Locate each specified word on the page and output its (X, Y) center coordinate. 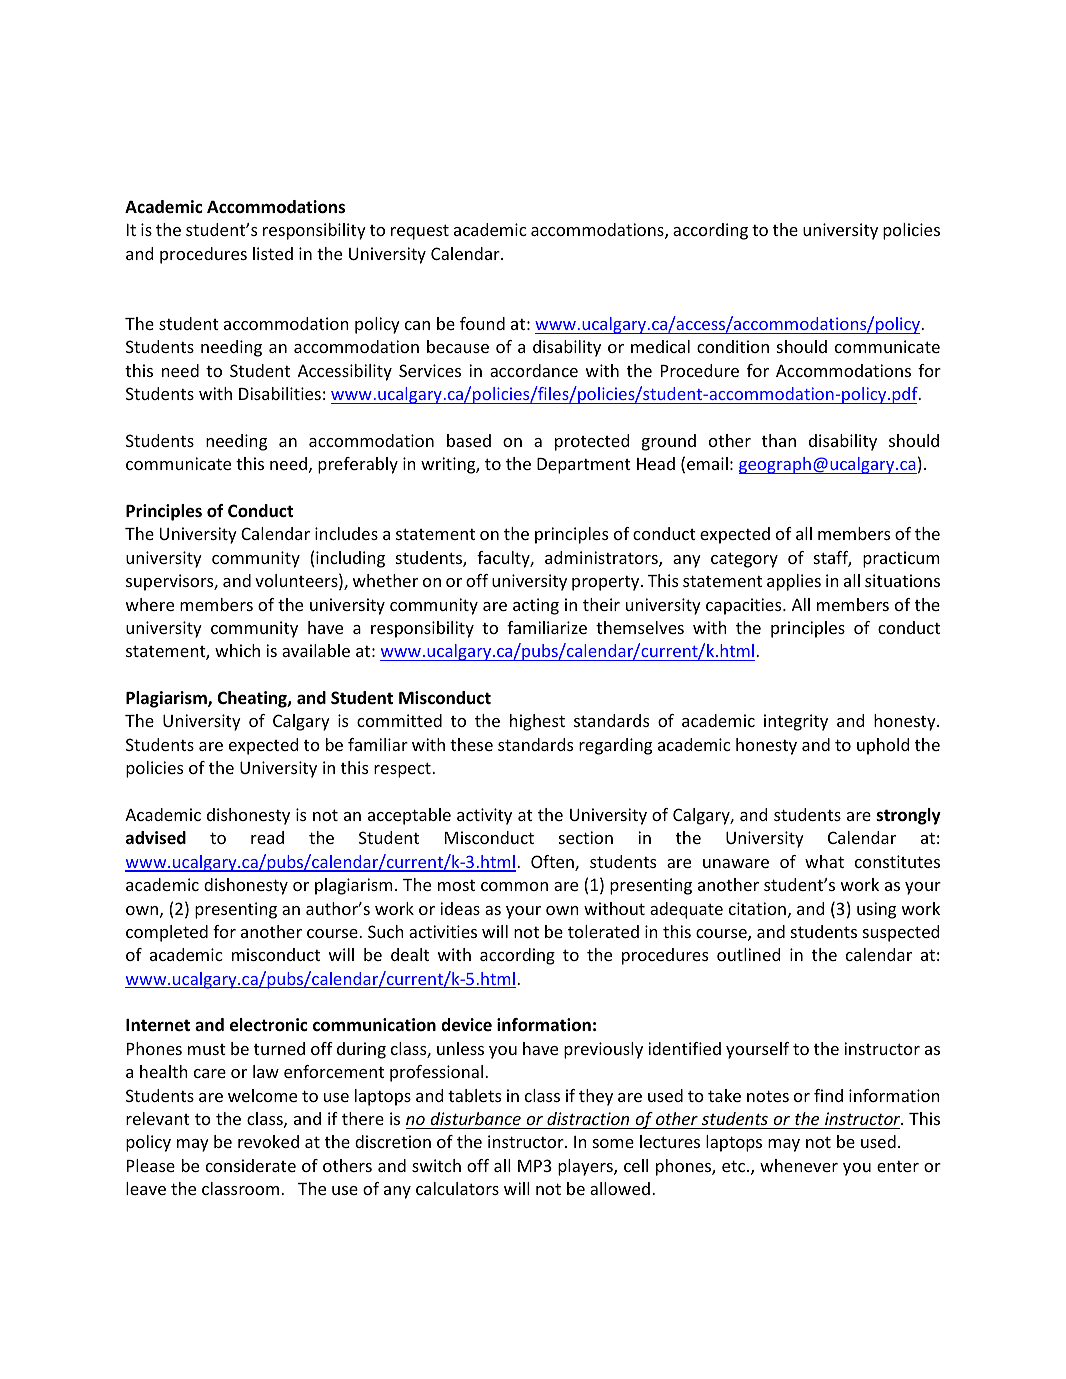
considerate (251, 1165)
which (237, 650)
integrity (796, 722)
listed (273, 253)
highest (537, 722)
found (482, 323)
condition (733, 346)
